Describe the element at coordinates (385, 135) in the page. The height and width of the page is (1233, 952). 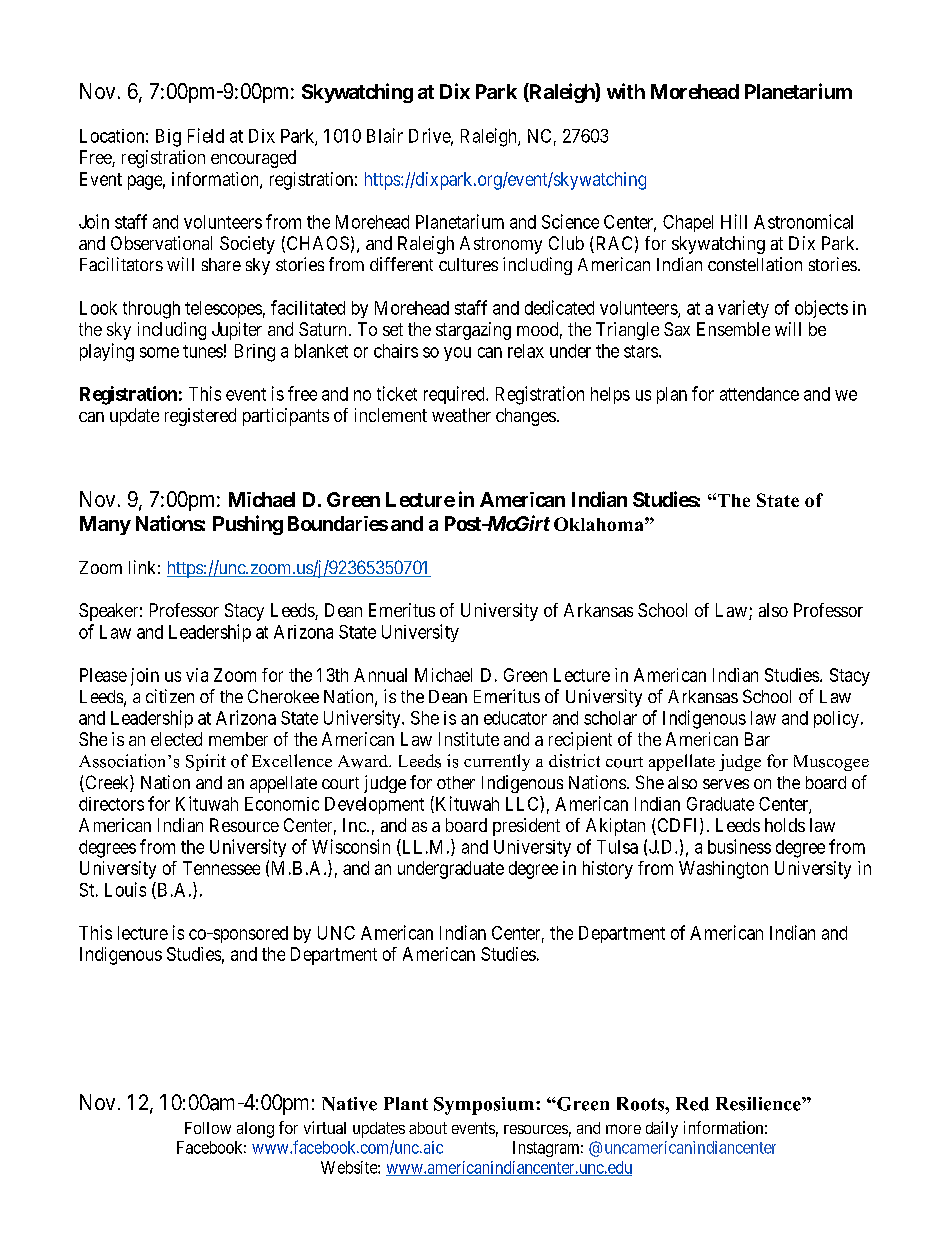
I see `Blair` at that location.
